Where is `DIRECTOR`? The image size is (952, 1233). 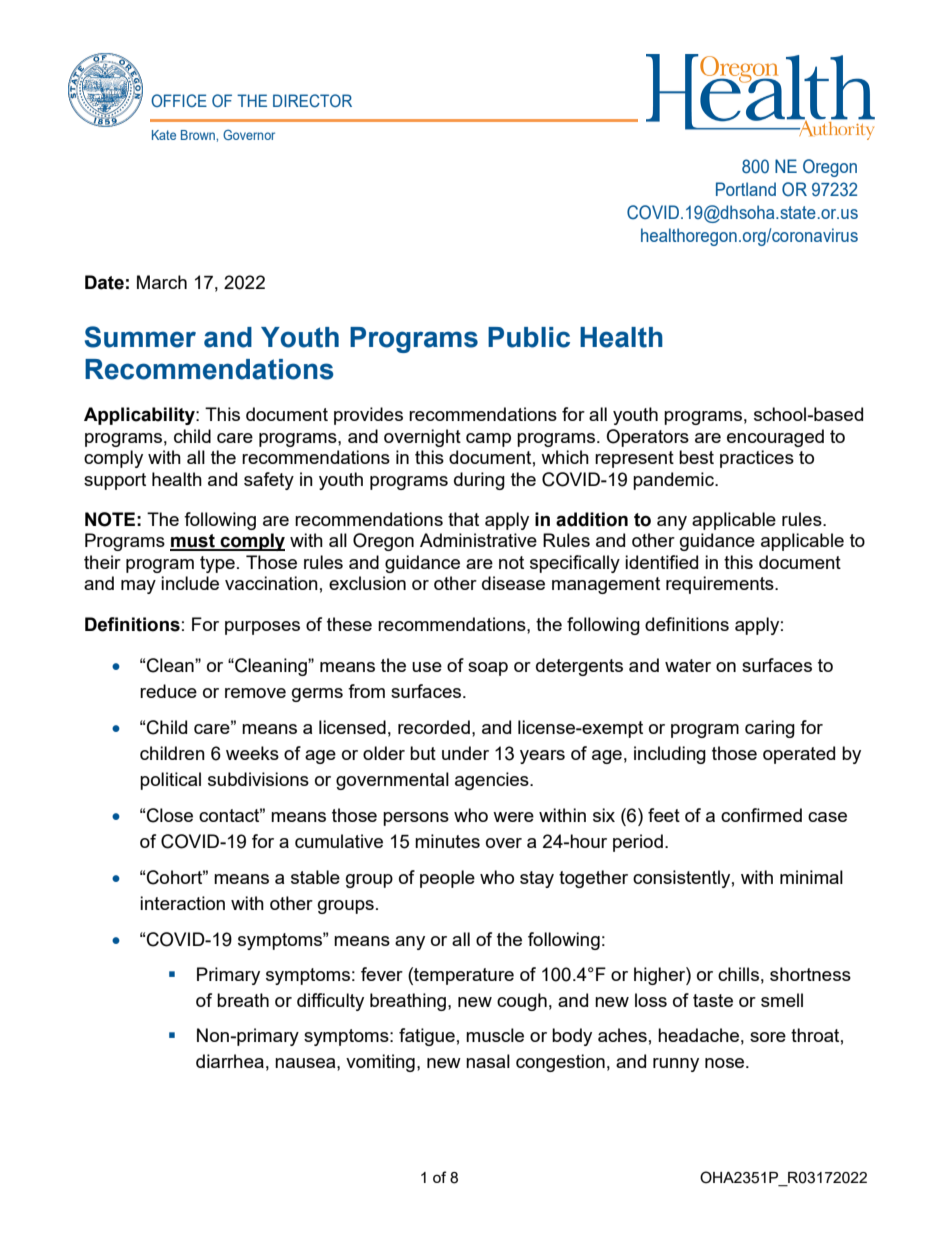
DIRECTOR is located at coordinates (312, 100).
